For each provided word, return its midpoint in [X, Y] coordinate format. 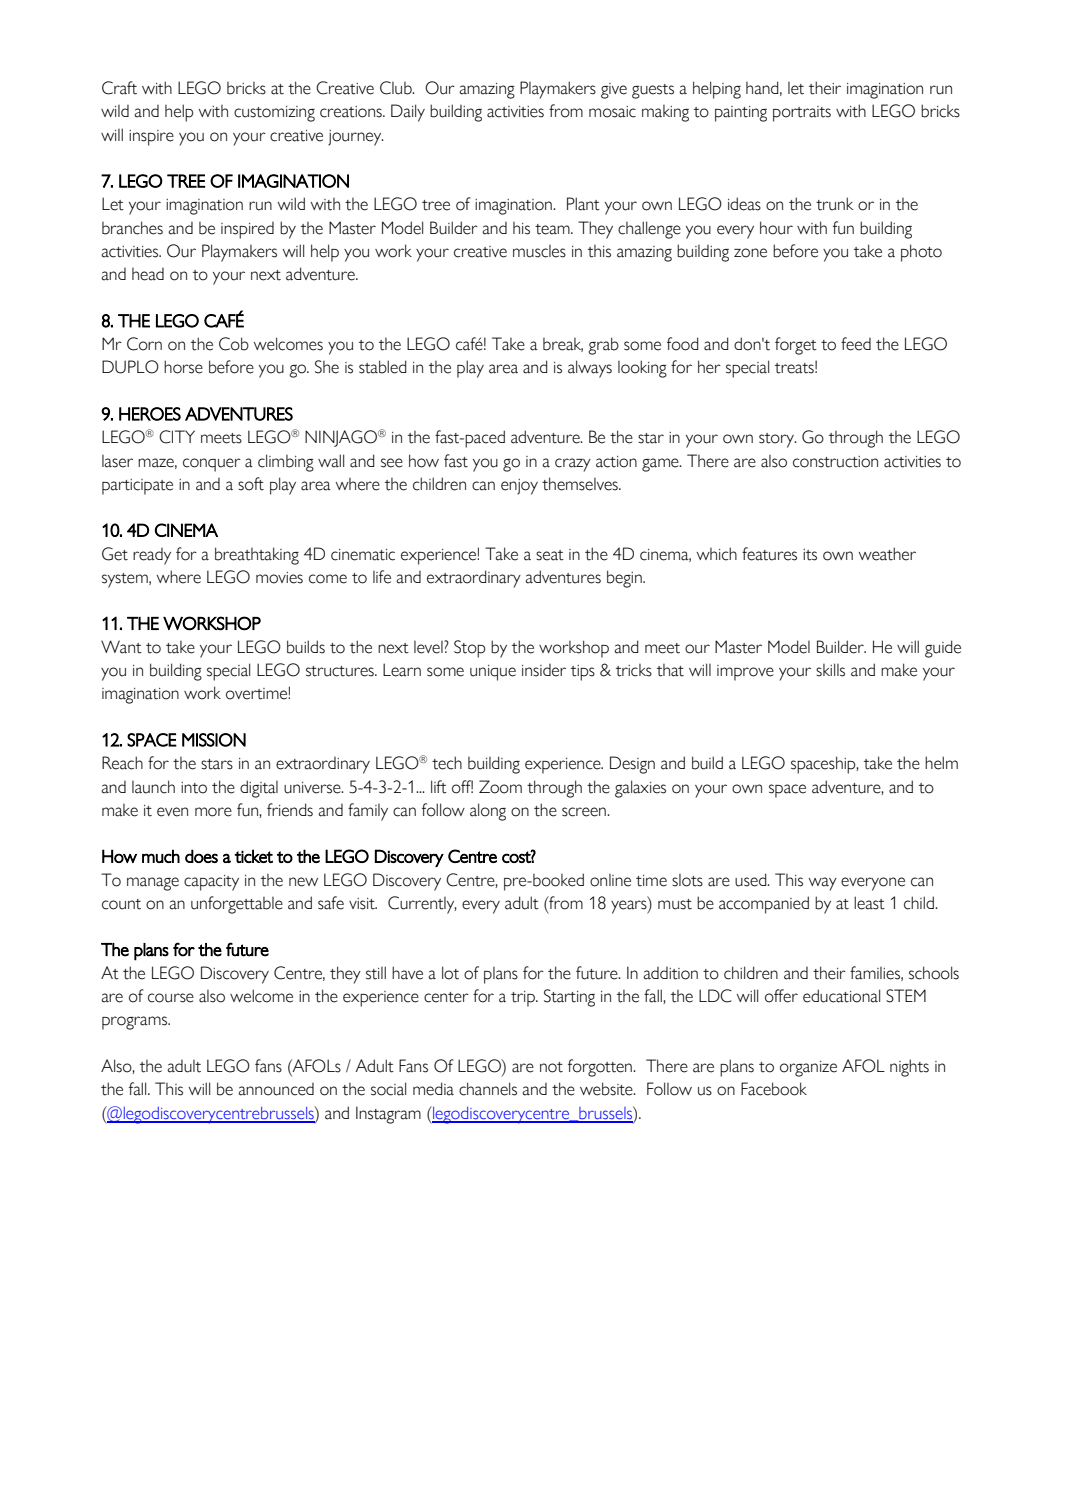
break [563, 345]
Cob [234, 344]
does [201, 856]
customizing [274, 114]
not [551, 1067]
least [869, 903]
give [614, 91]
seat [550, 555]
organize [808, 1069]
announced [276, 1089]
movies [279, 578]
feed [856, 344]
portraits [802, 114]
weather [887, 554]
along [488, 812]
